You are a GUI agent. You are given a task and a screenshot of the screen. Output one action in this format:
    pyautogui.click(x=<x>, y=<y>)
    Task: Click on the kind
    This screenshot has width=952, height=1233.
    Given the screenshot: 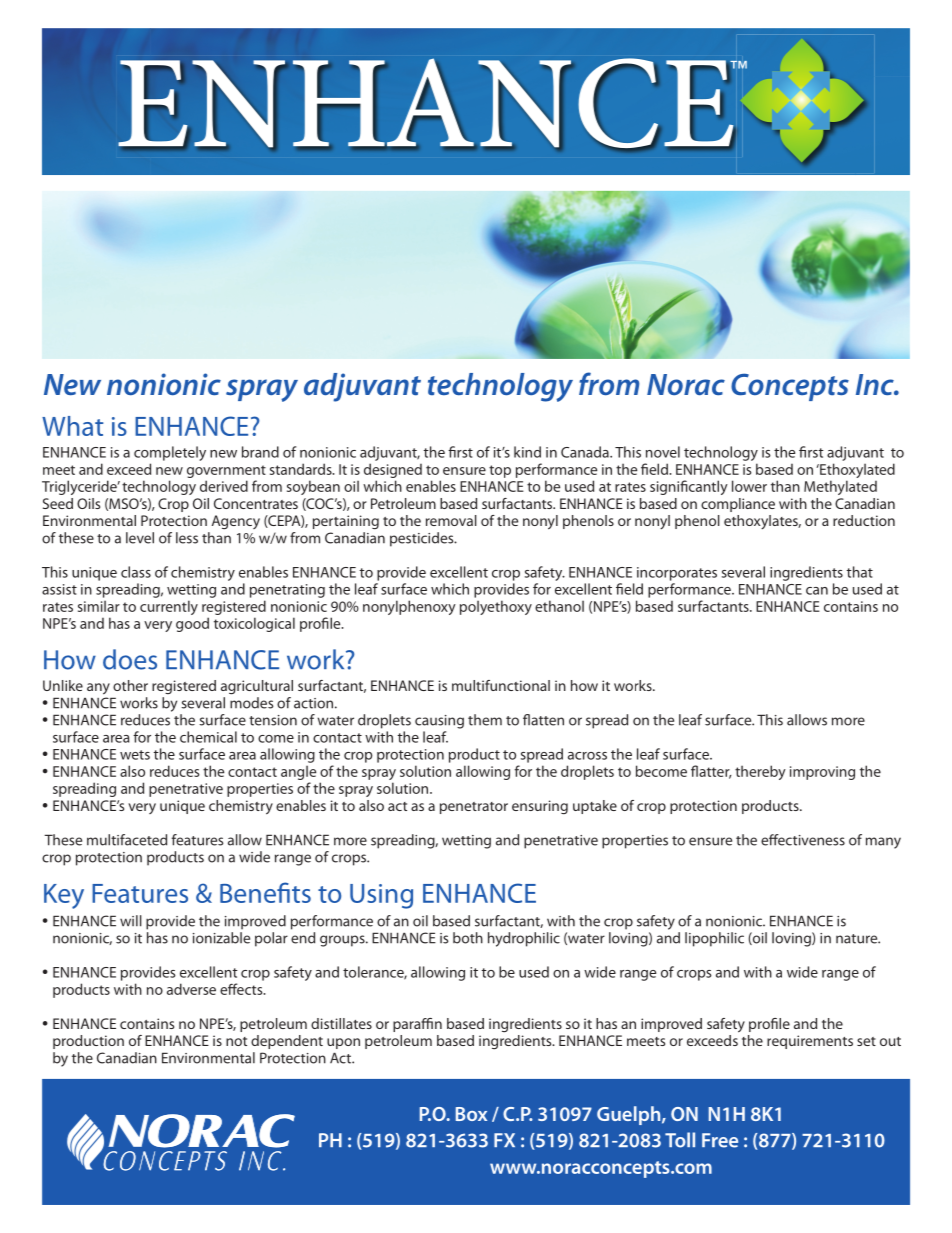 What is the action you would take?
    pyautogui.click(x=527, y=452)
